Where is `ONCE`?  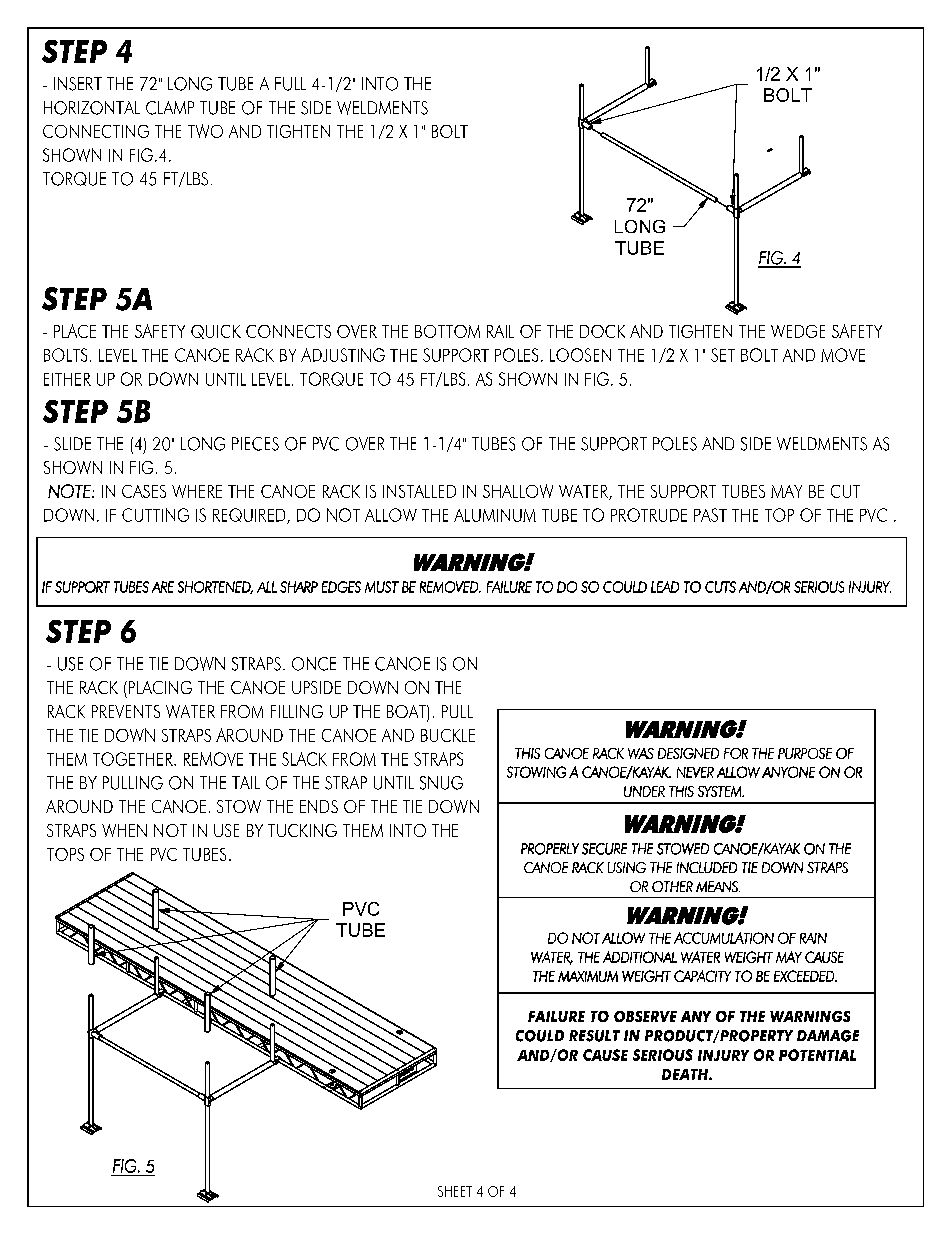
ONCE is located at coordinates (314, 664).
